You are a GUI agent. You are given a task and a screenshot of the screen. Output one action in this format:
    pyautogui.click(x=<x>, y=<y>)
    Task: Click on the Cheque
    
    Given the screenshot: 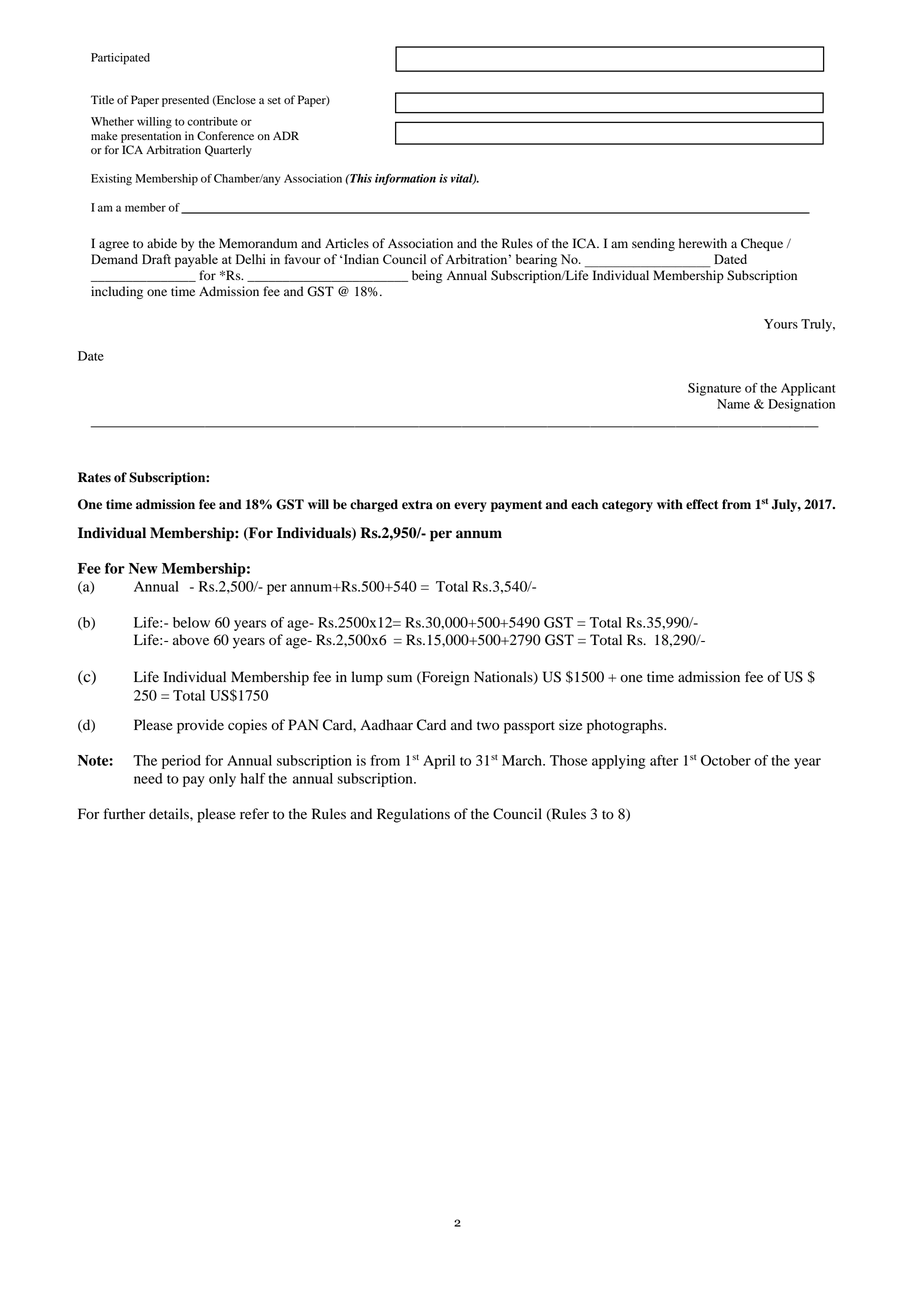 What is the action you would take?
    pyautogui.click(x=762, y=244)
